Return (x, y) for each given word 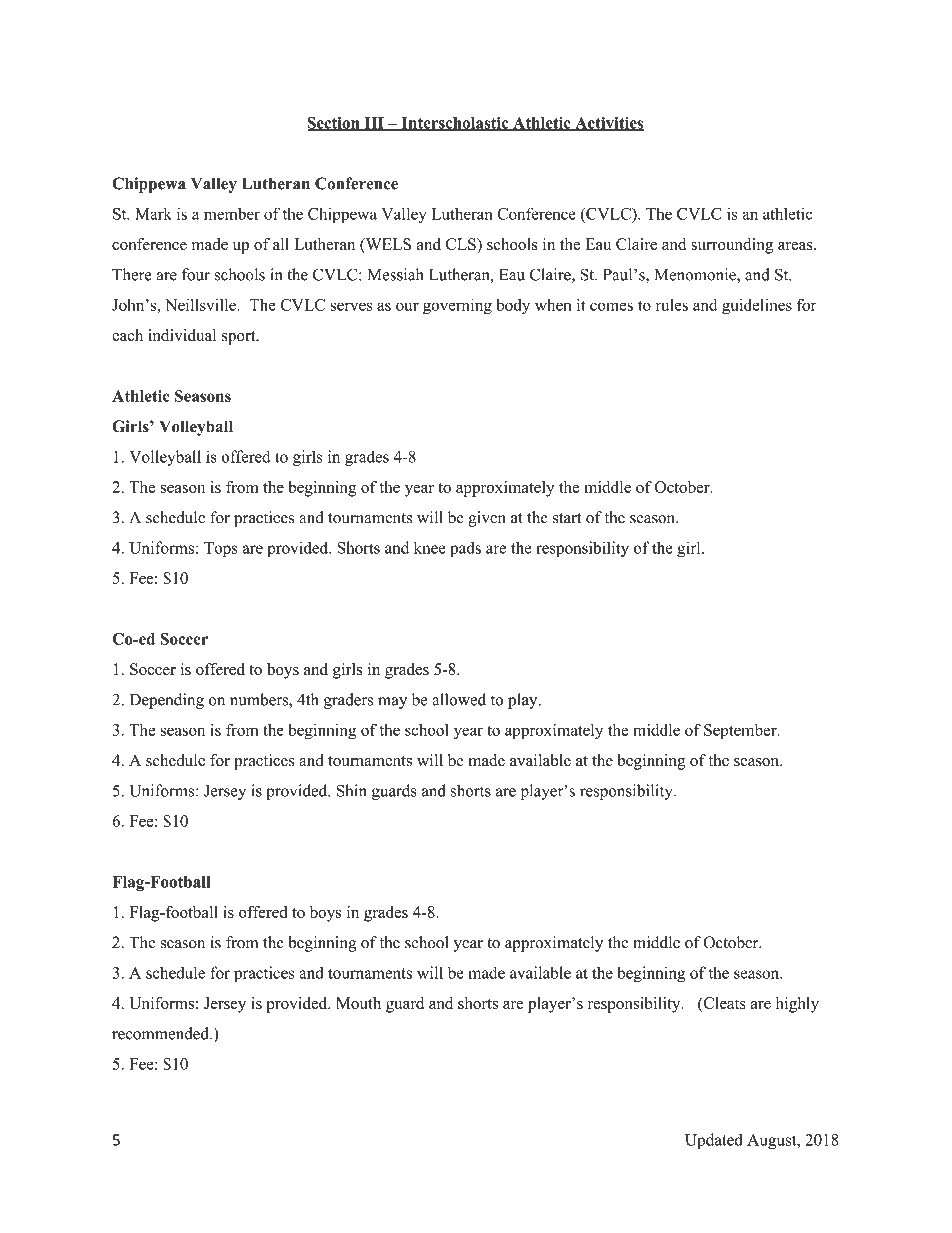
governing (457, 306)
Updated (714, 1141)
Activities (608, 124)
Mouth (358, 1003)
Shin (351, 790)
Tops (221, 549)
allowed (459, 699)
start (567, 518)
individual (182, 335)
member (232, 214)
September (741, 732)
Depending (167, 701)
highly (797, 1005)
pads (465, 549)
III (374, 124)
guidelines (757, 306)
